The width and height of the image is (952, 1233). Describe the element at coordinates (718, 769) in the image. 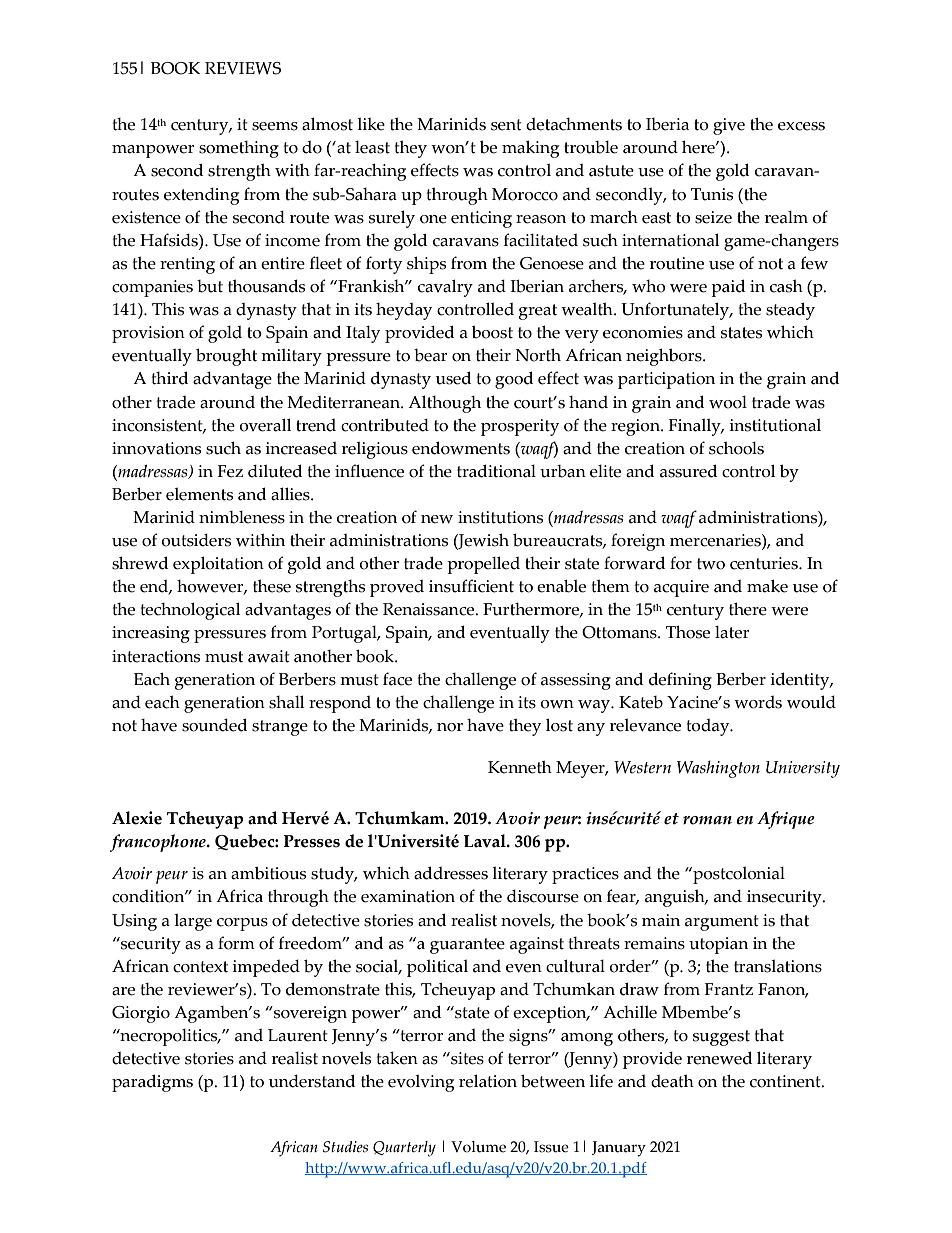

I see `Washington` at that location.
